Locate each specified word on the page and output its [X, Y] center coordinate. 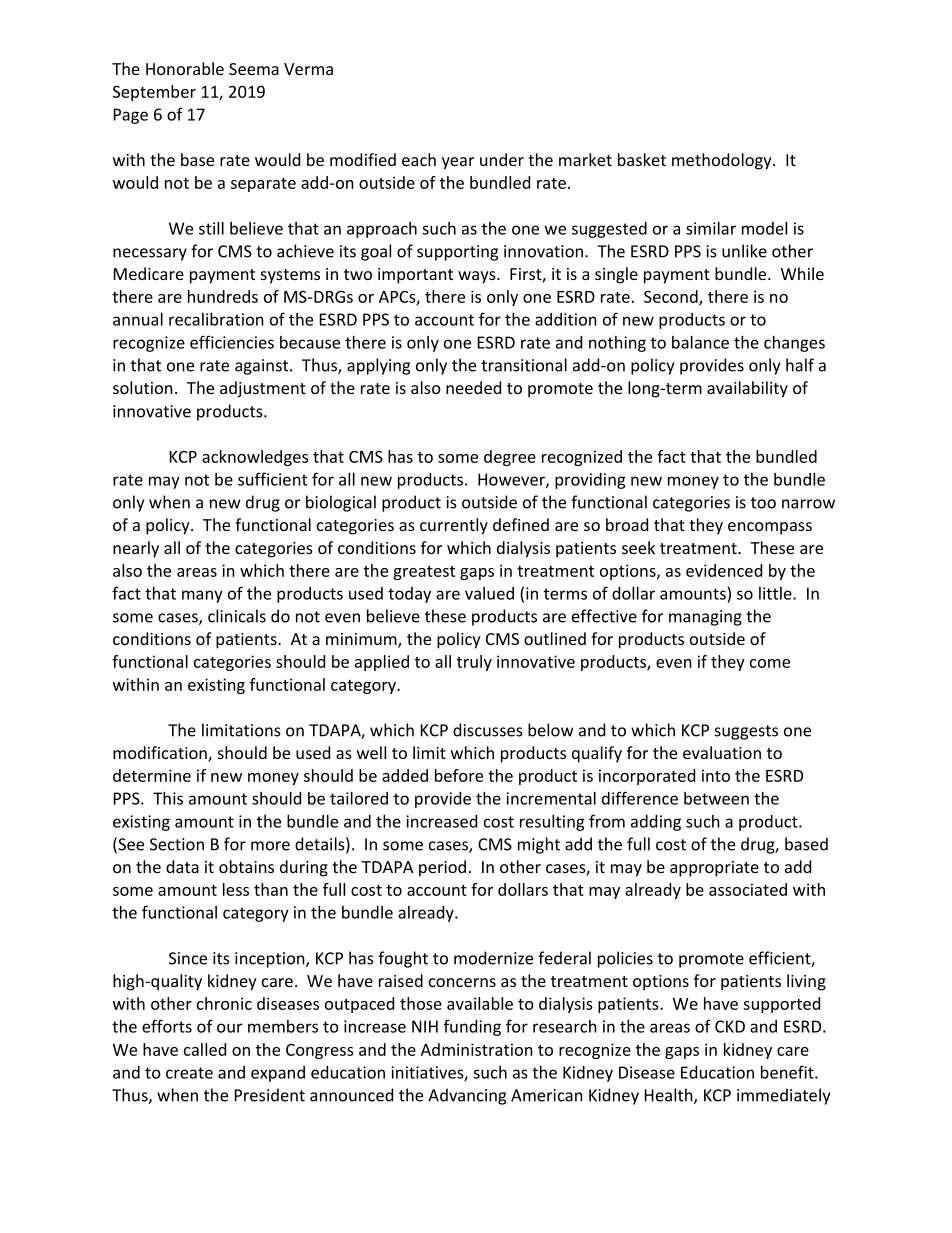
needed [473, 387]
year [458, 163]
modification [161, 754]
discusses [488, 730]
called [205, 1049]
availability [747, 389]
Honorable [185, 68]
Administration [477, 1049]
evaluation [722, 752]
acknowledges [255, 458]
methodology [723, 161]
